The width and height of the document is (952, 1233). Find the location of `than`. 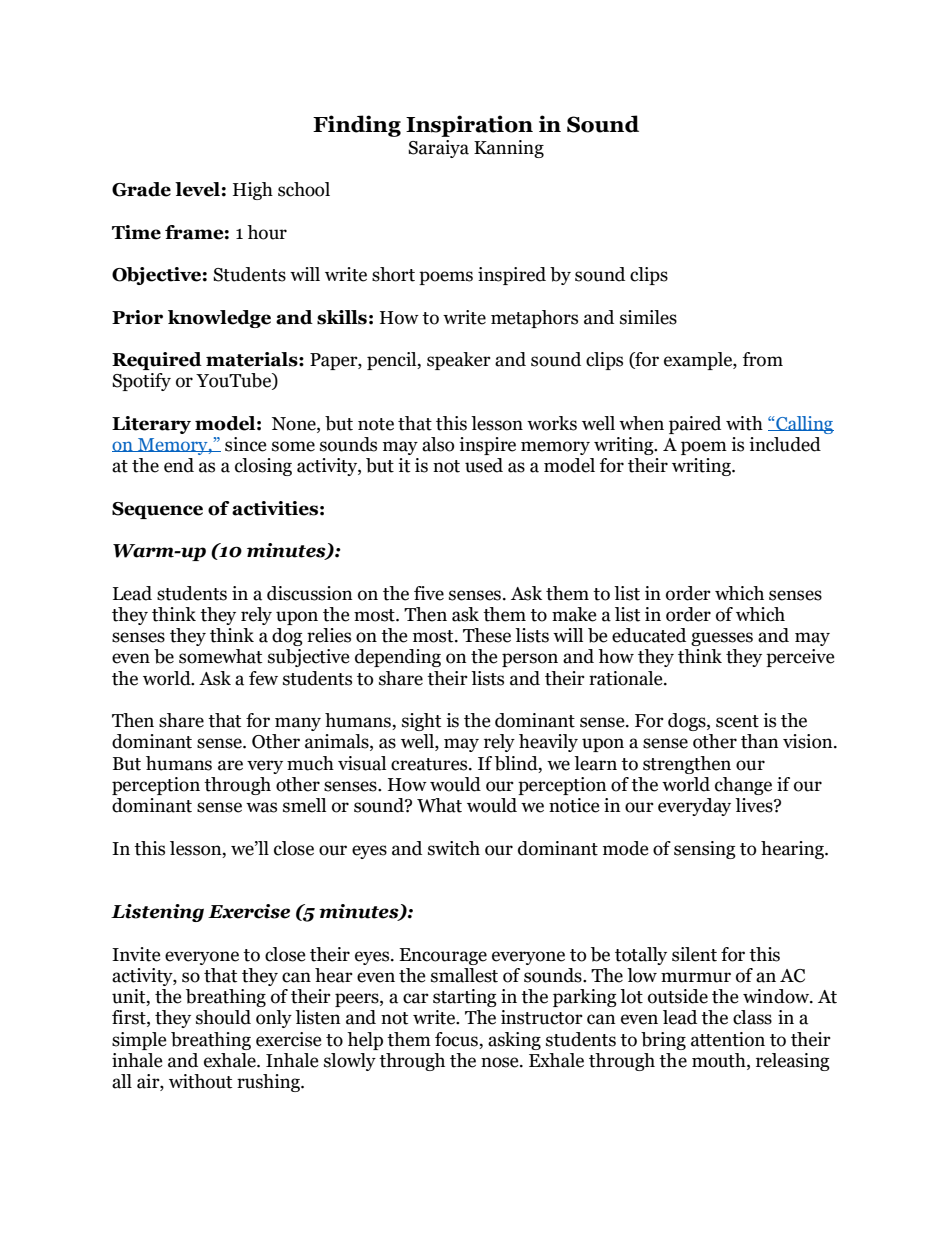

than is located at coordinates (760, 741).
